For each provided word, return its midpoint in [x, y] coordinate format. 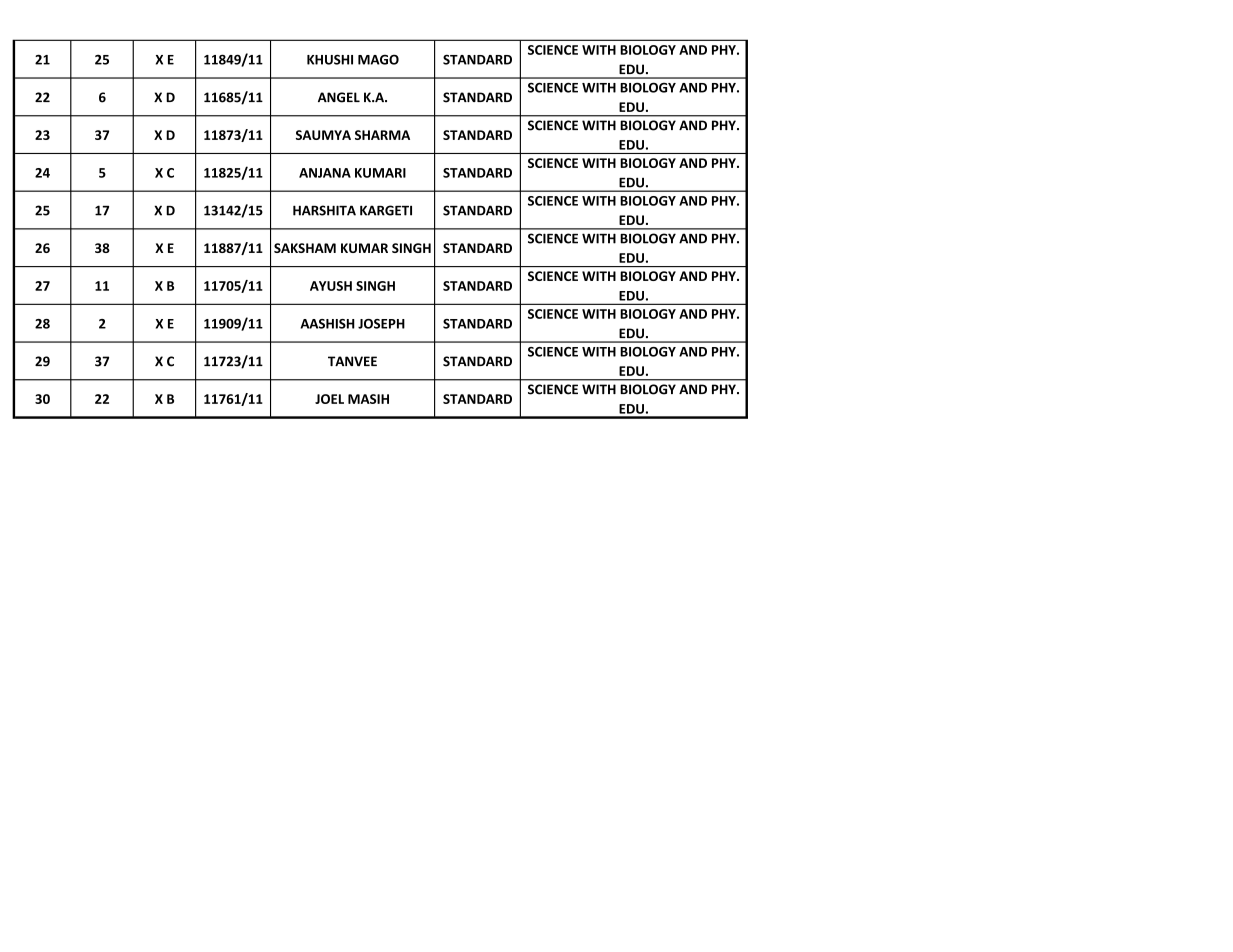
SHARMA [382, 135]
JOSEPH [381, 324]
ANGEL [339, 97]
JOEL [329, 399]
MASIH [368, 399]
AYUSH [331, 286]
